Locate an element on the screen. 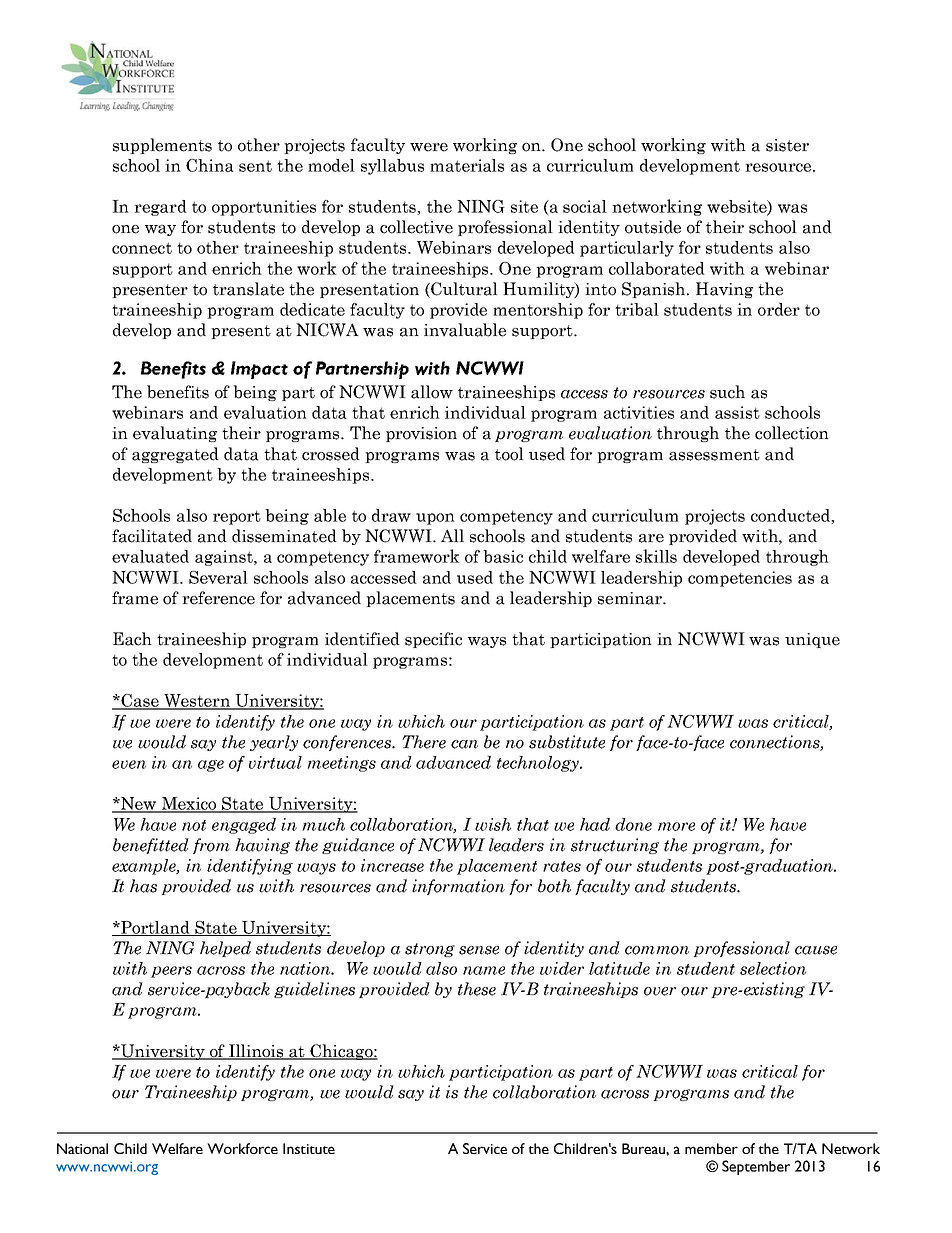 The height and width of the screenshot is (1233, 952). Institute is located at coordinates (309, 1148).
